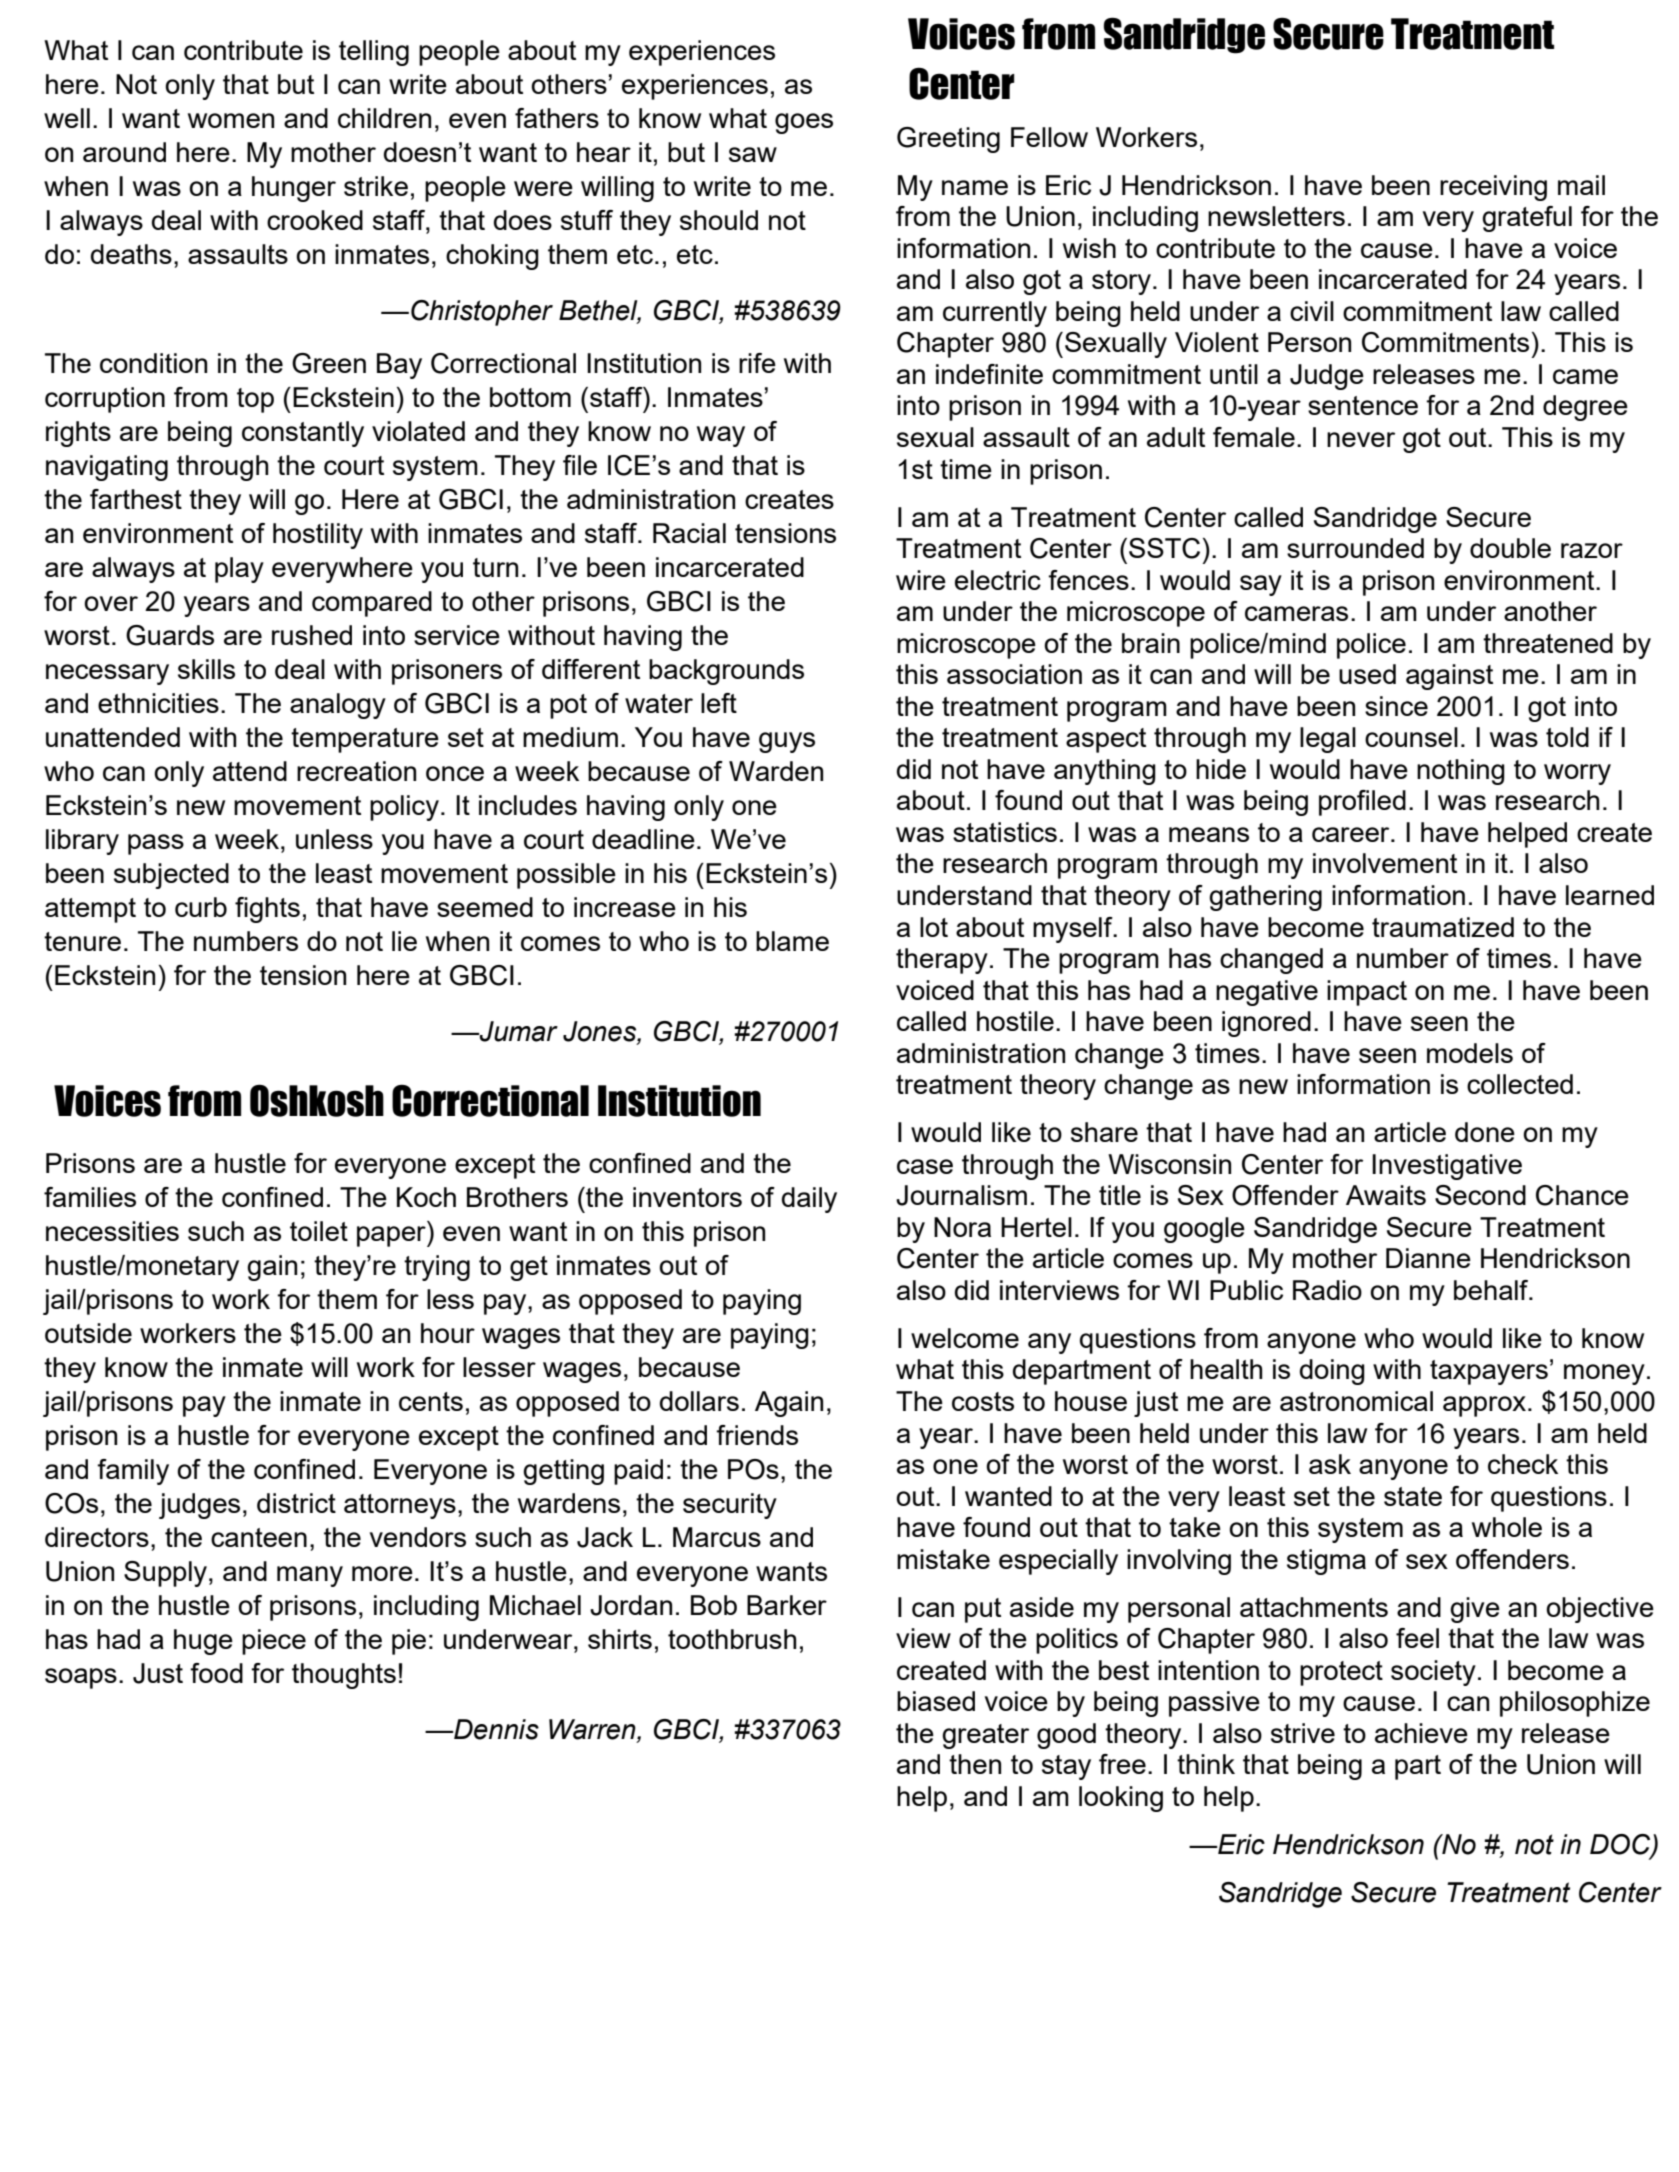  Describe the element at coordinates (216, 1673) in the screenshot. I see `food` at that location.
